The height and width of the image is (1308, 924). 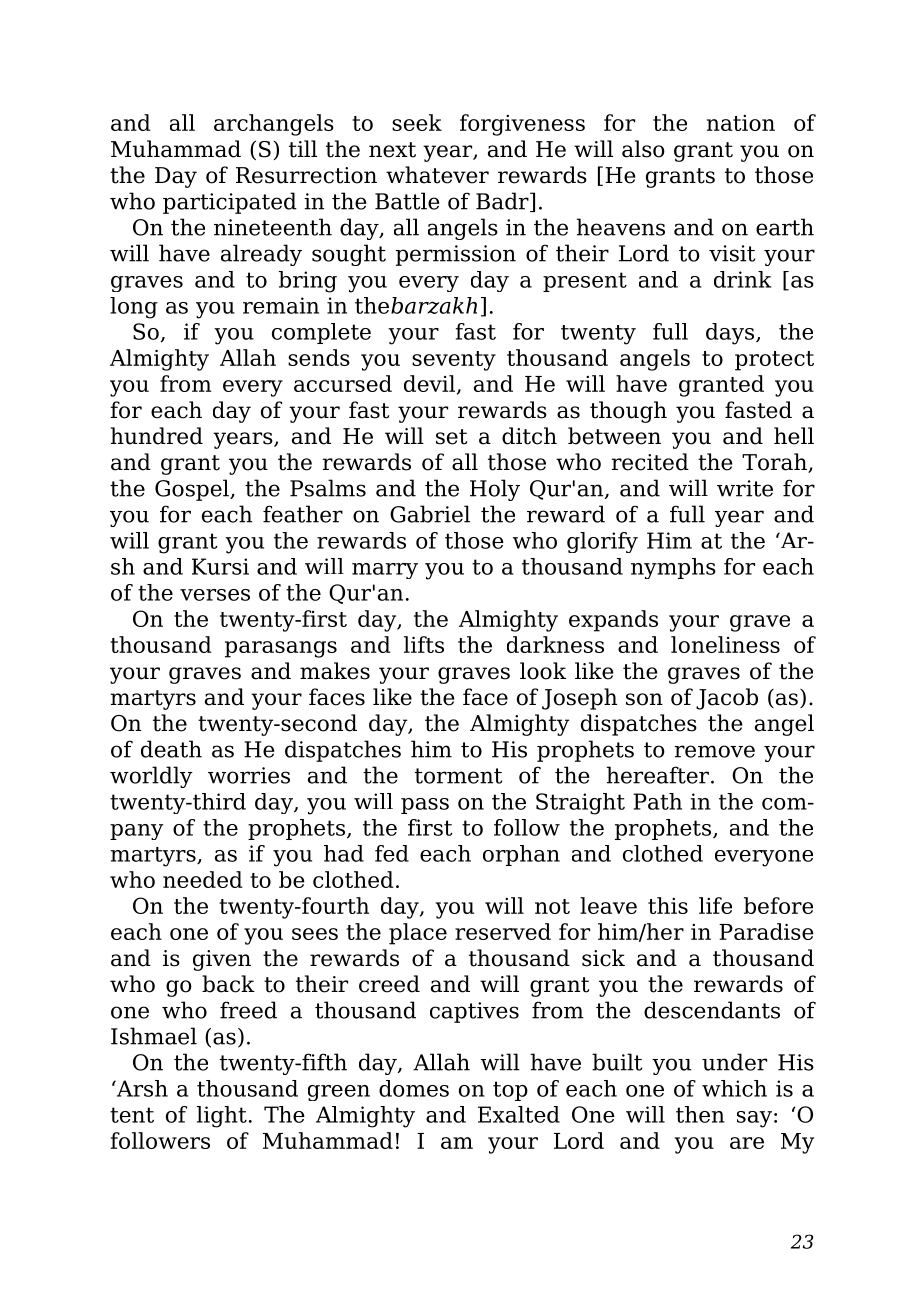 I want to click on nation, so click(x=741, y=123).
